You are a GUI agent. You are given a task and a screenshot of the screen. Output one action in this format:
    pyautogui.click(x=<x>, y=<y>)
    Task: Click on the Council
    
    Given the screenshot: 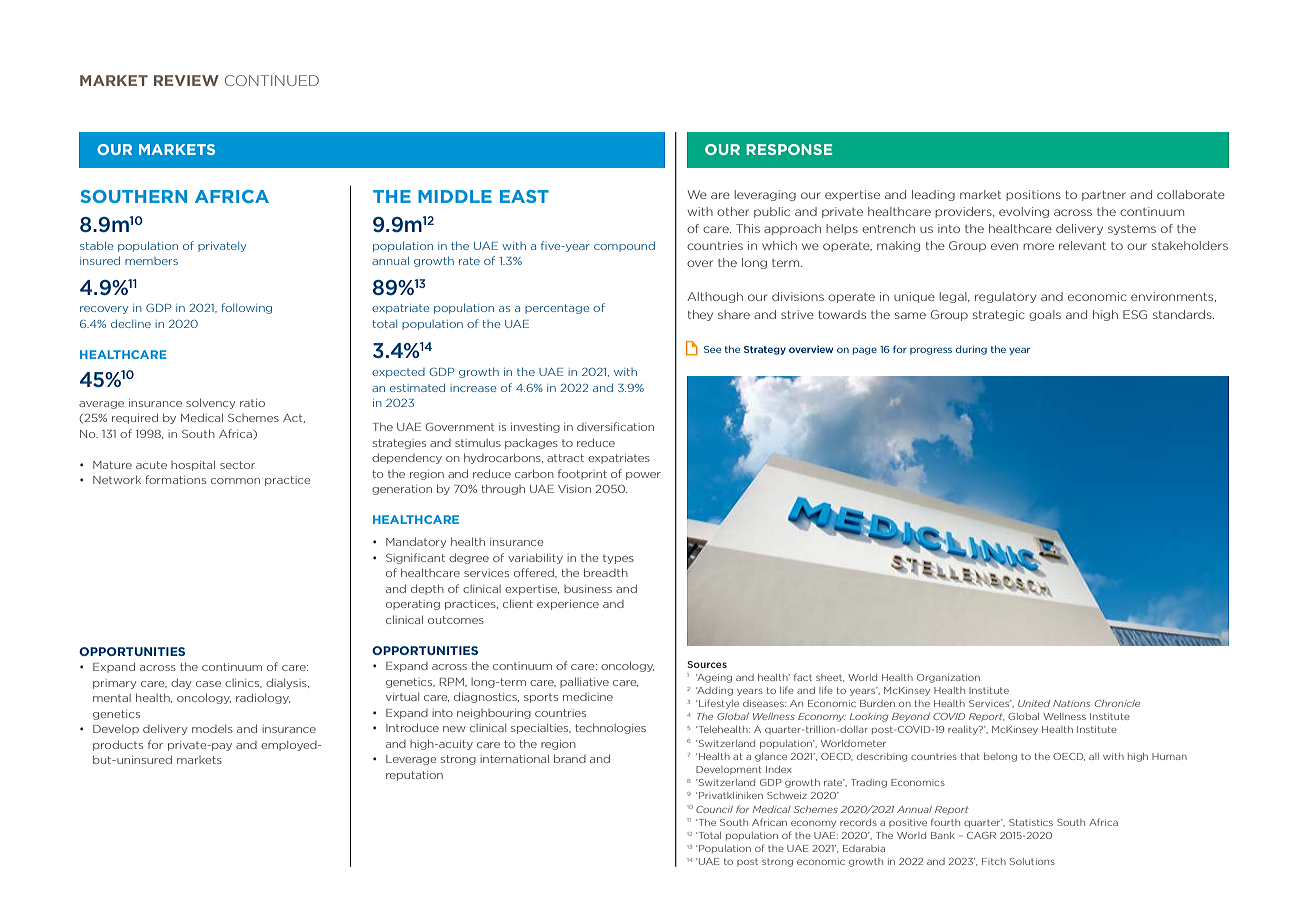 What is the action you would take?
    pyautogui.click(x=714, y=809)
